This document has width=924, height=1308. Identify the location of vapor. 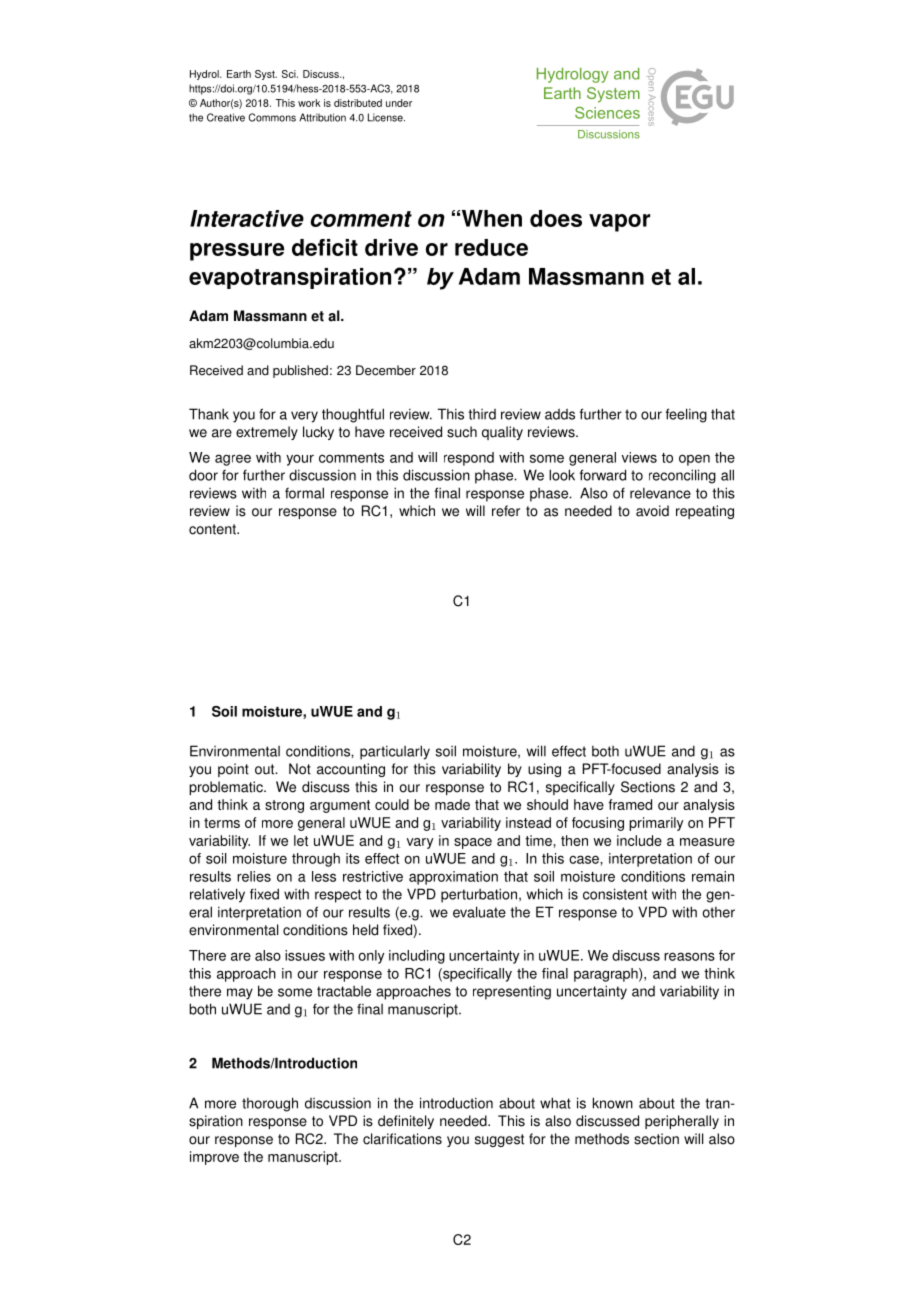
(619, 223).
